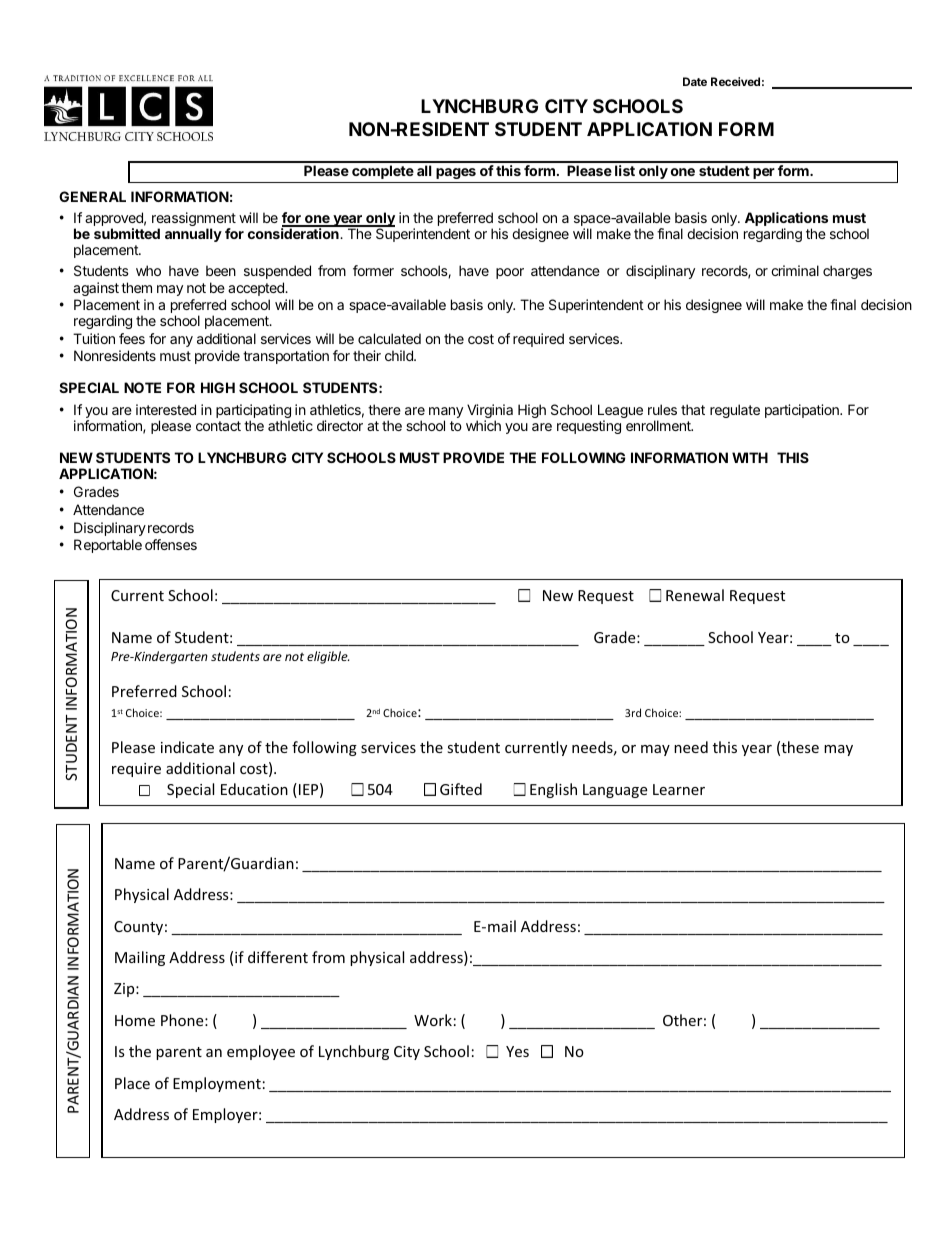 This screenshot has height=1233, width=952. Describe the element at coordinates (171, 544) in the screenshot. I see `offenses` at that location.
